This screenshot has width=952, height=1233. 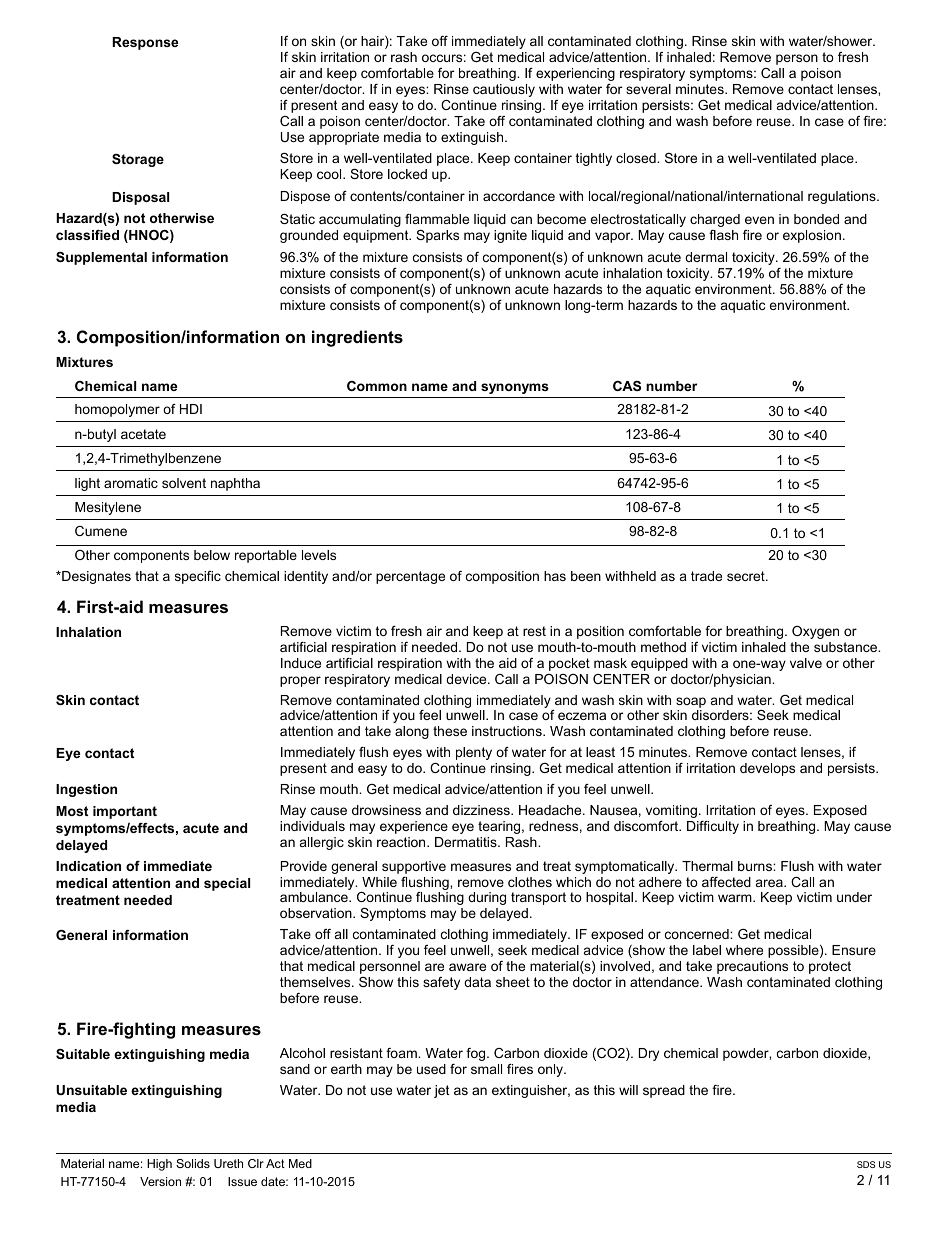 What do you see at coordinates (143, 434) in the screenshot?
I see `acetate` at bounding box center [143, 434].
